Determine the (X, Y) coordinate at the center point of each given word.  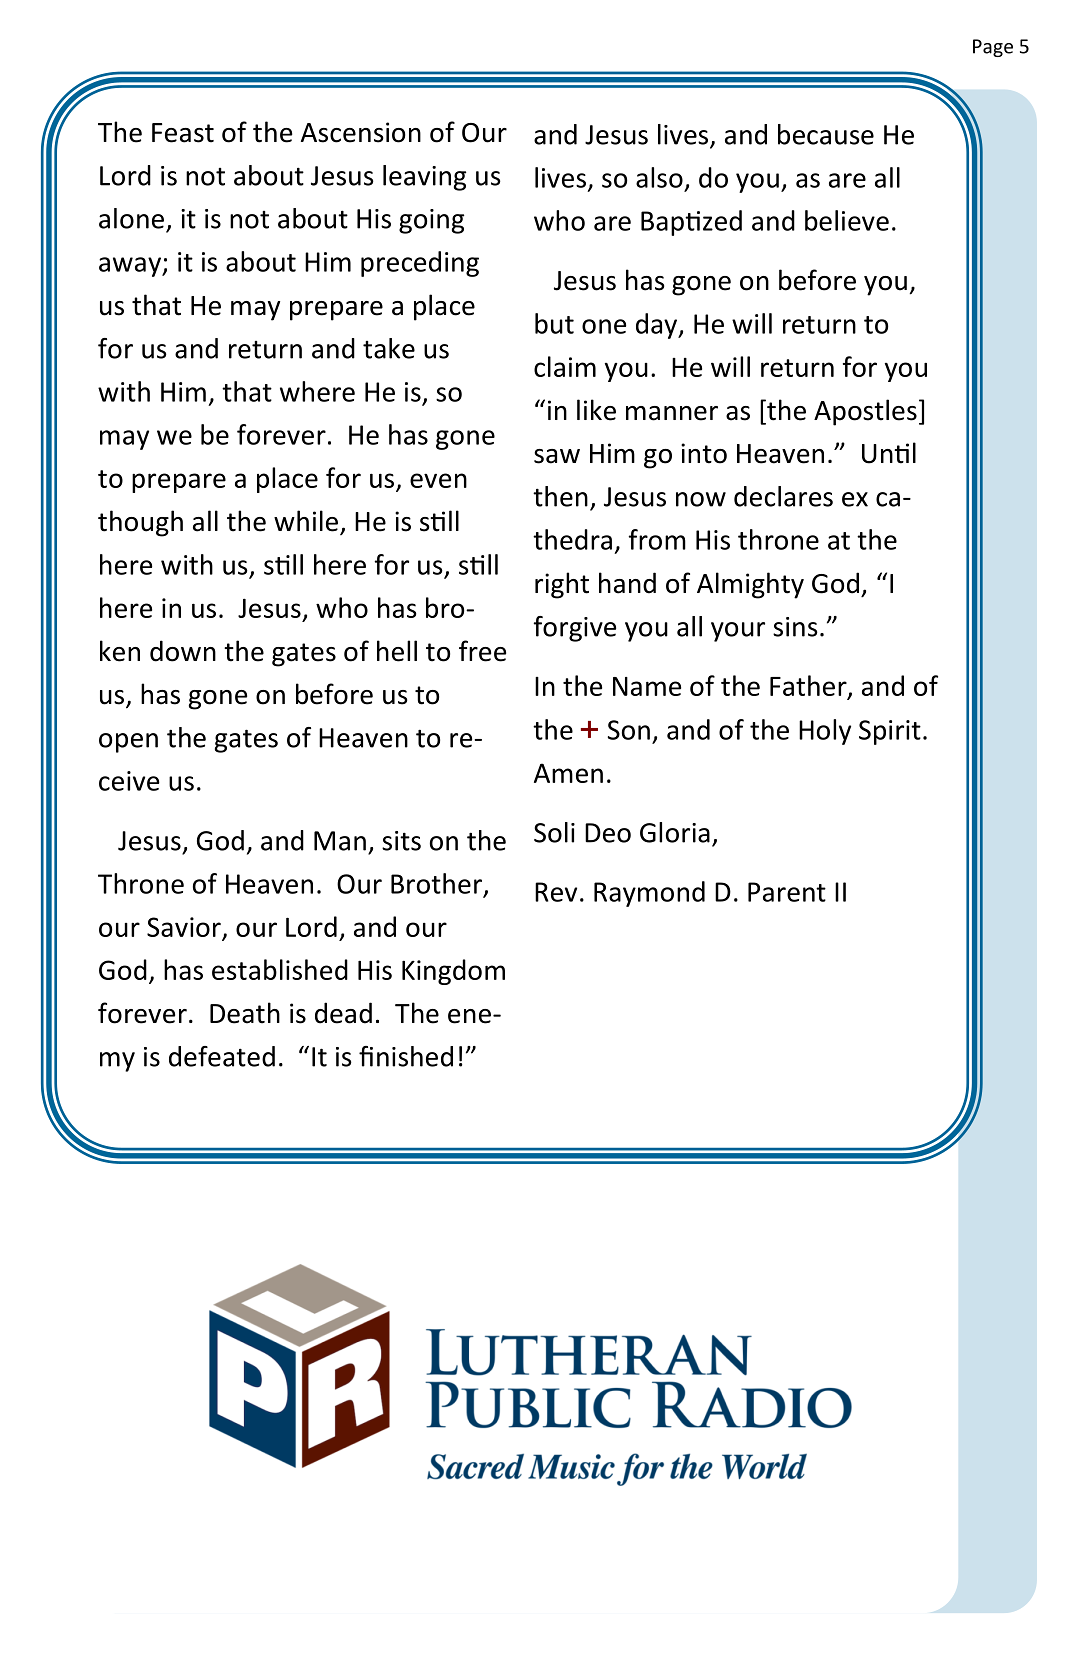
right (562, 585)
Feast (183, 133)
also (659, 177)
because (826, 134)
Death (245, 1013)
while (306, 521)
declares (783, 496)
